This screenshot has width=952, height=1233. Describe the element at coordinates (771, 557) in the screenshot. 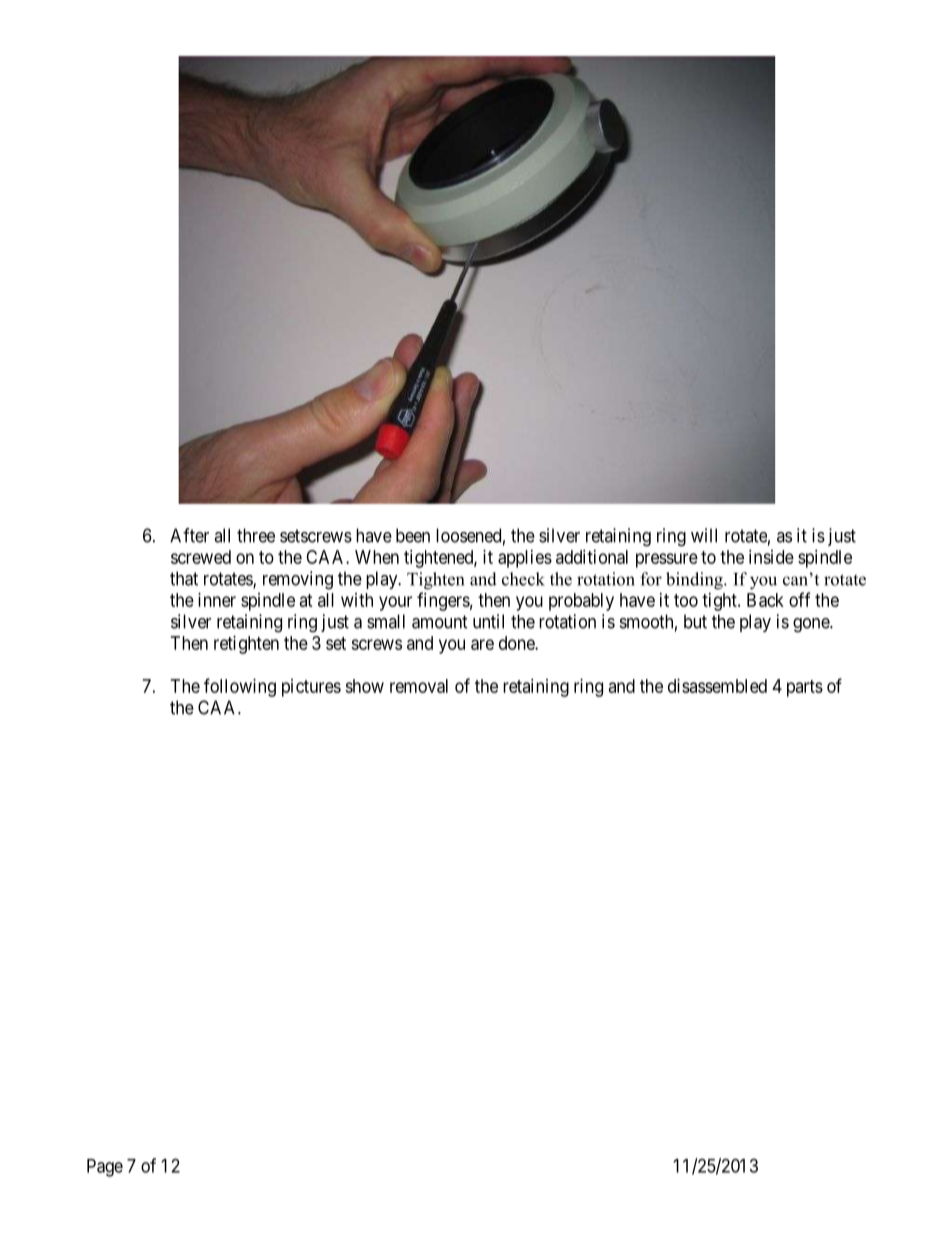

I see `inside` at that location.
